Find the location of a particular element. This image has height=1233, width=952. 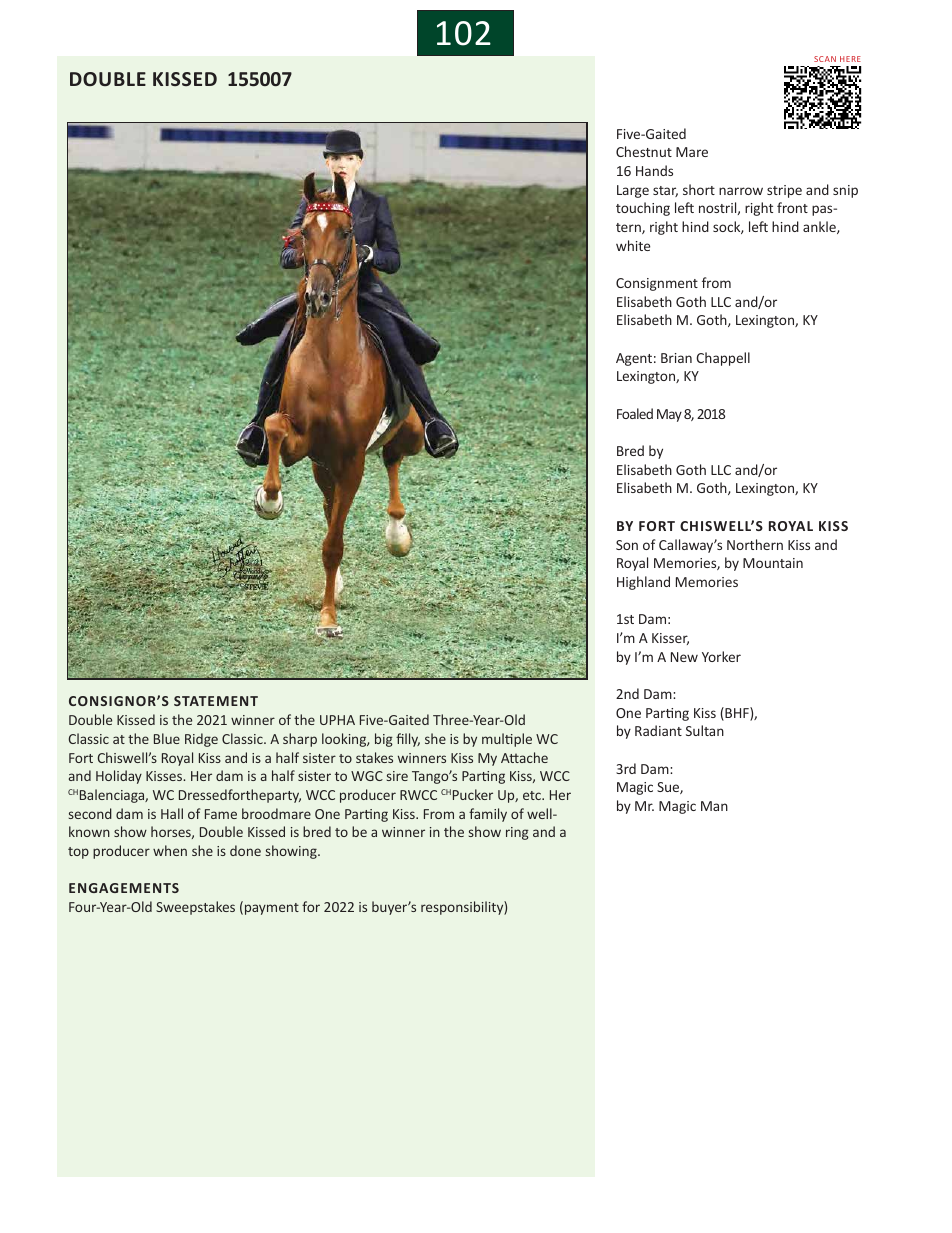

STATEMENT is located at coordinates (216, 701).
